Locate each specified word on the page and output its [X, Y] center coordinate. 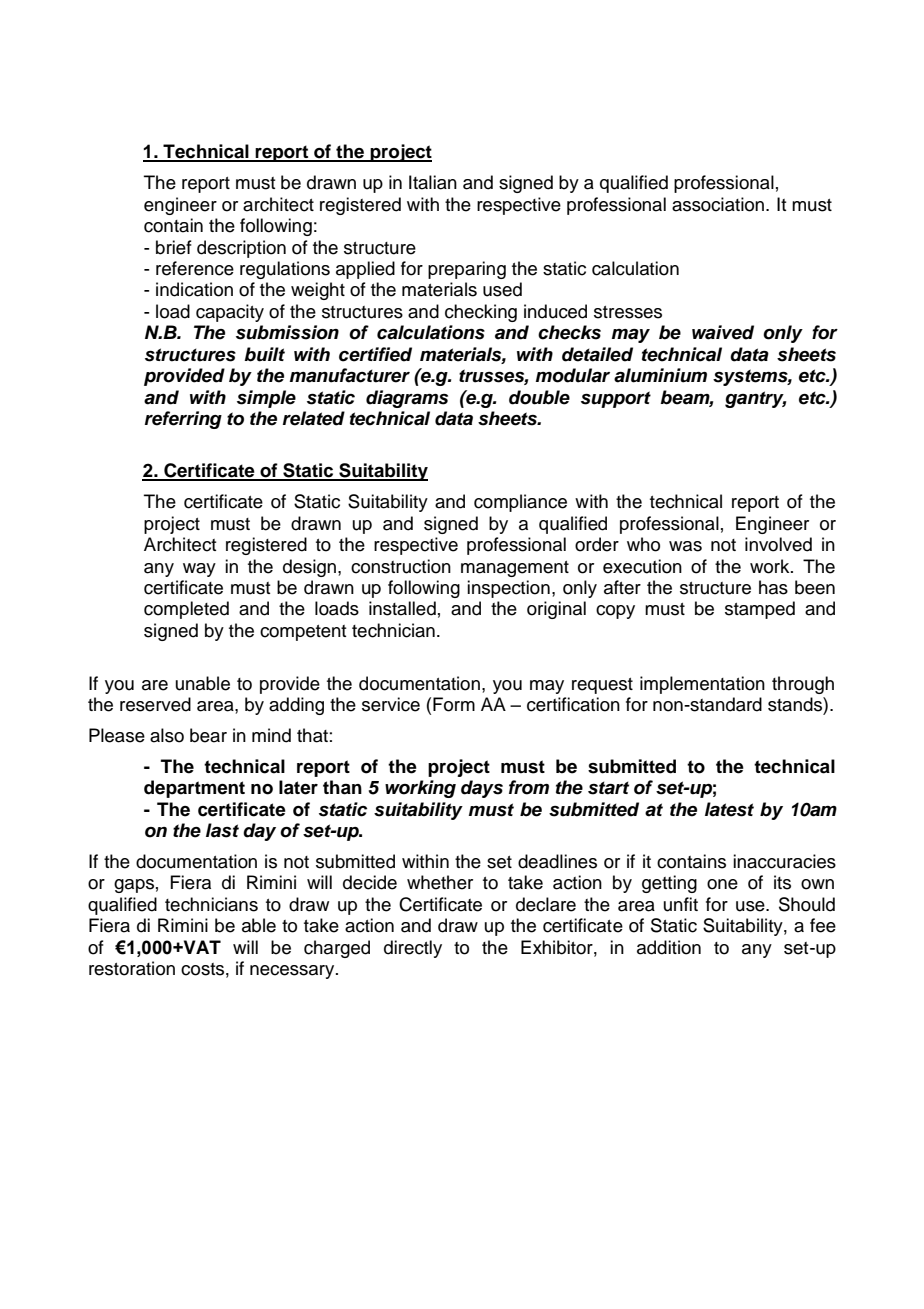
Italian [433, 182]
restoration [132, 968]
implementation [702, 685]
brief [174, 247]
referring [183, 420]
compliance [520, 503]
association [718, 204]
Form [454, 704]
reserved [155, 704]
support [616, 399]
